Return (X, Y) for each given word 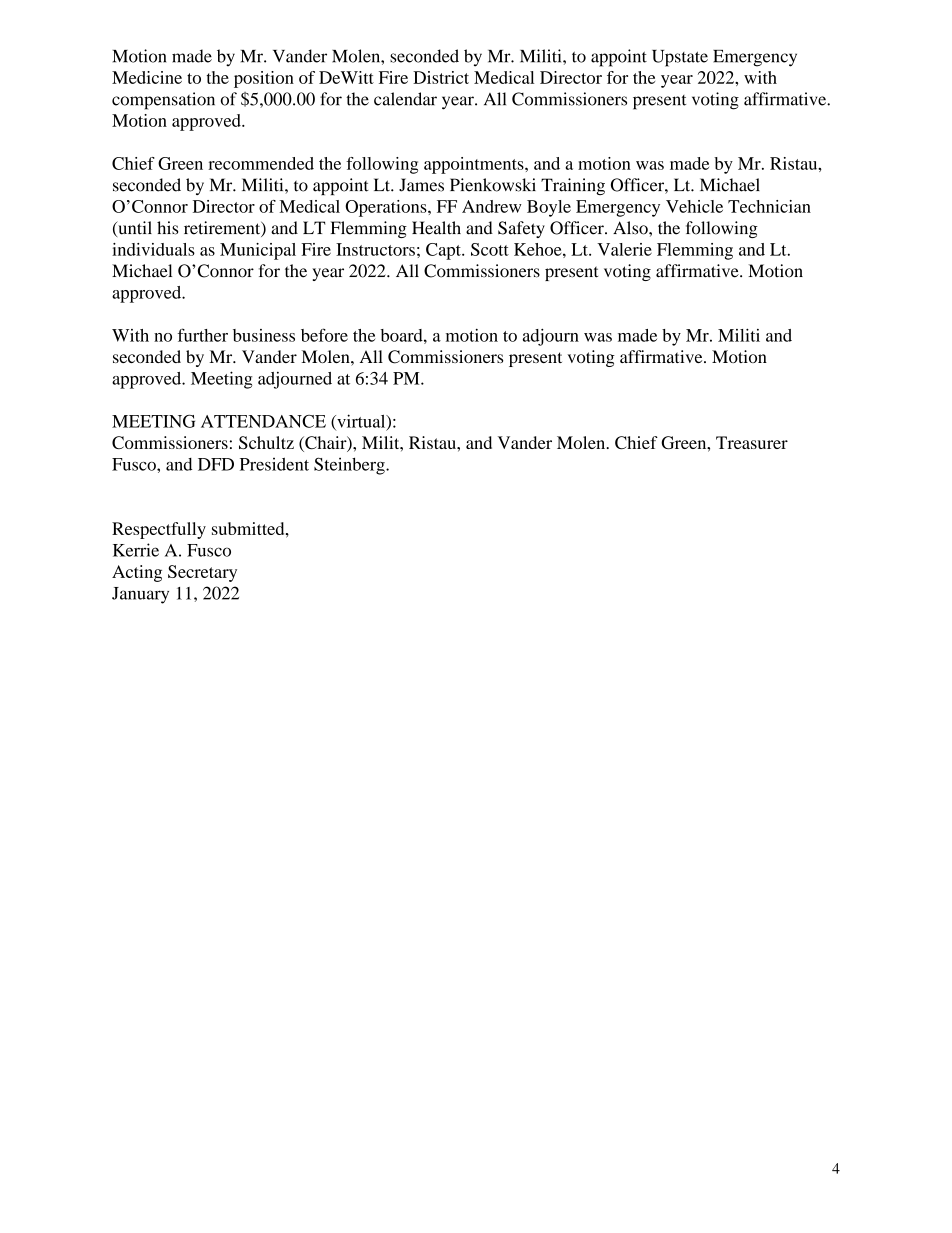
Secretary (202, 573)
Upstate (680, 58)
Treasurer (752, 442)
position (264, 79)
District (441, 77)
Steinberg (350, 466)
